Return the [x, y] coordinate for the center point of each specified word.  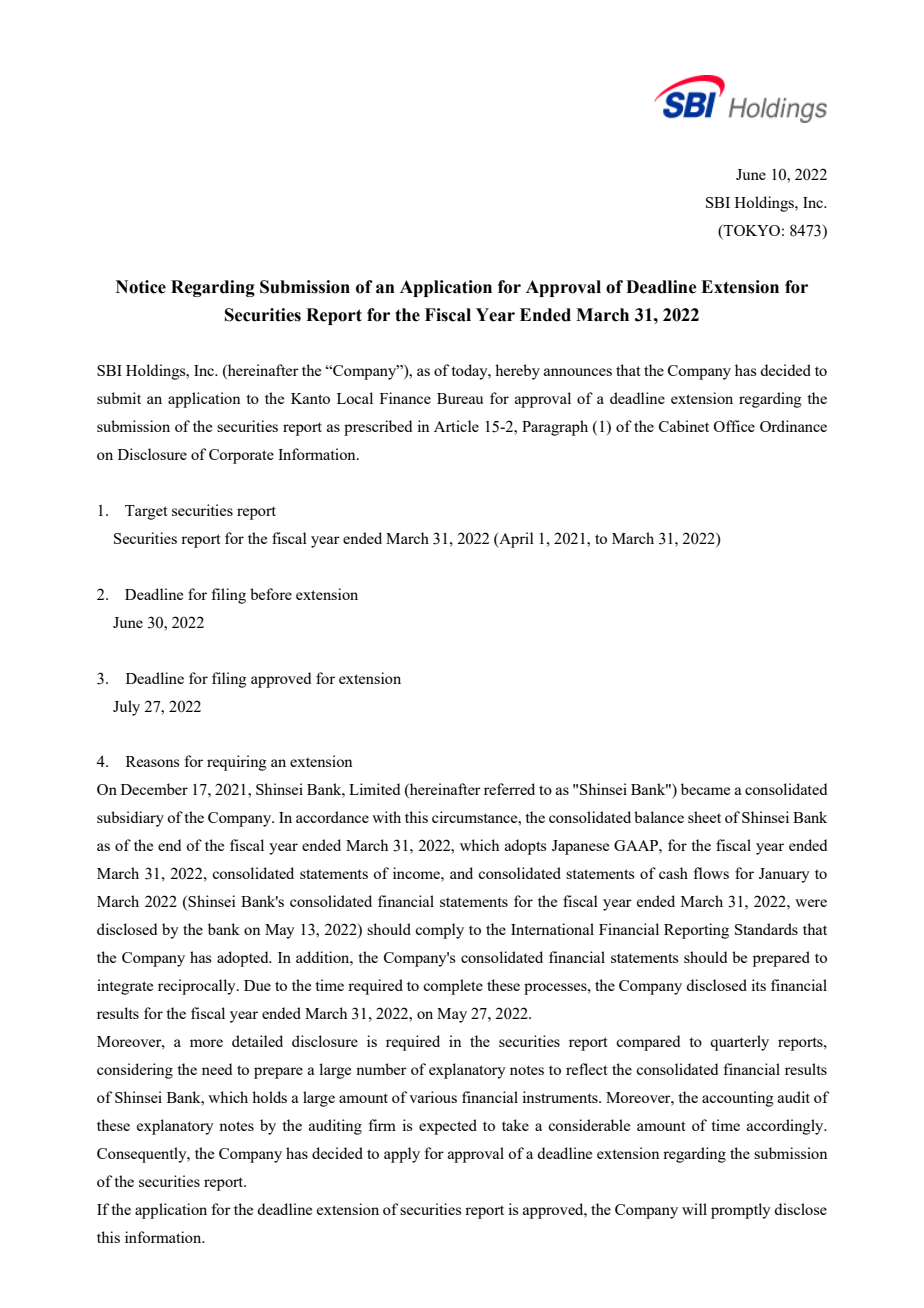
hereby [517, 372]
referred [509, 789]
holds [269, 1097]
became [705, 789]
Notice [141, 287]
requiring [237, 763]
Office [734, 426]
